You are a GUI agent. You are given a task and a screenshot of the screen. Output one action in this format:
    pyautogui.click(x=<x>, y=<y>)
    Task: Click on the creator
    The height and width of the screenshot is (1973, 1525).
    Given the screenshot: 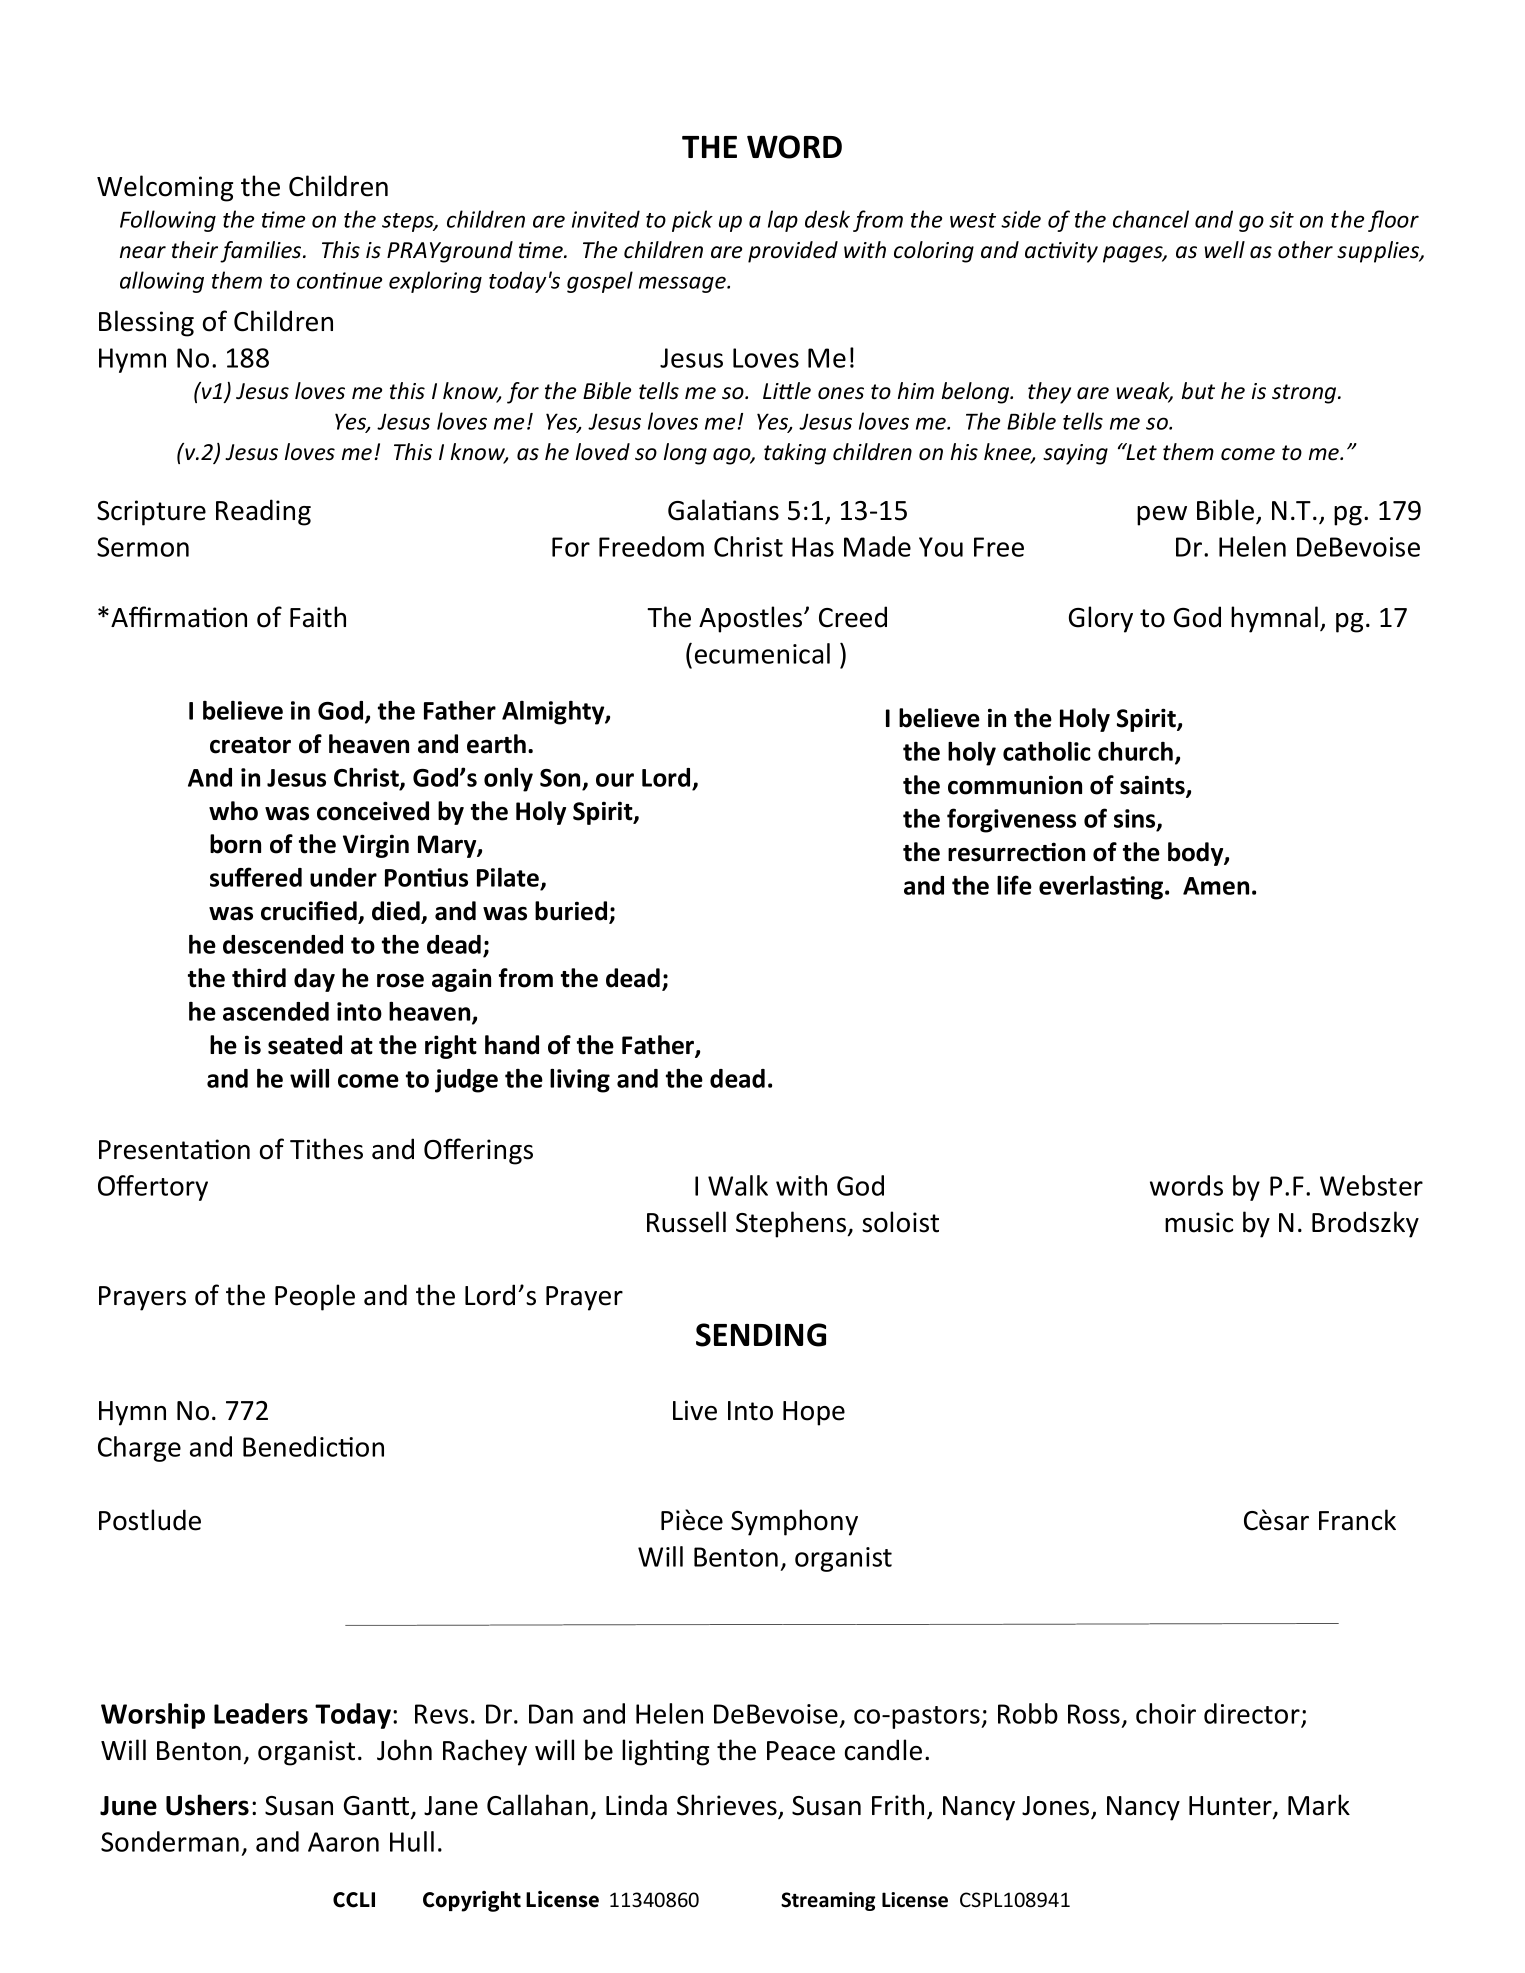 What is the action you would take?
    pyautogui.click(x=250, y=745)
